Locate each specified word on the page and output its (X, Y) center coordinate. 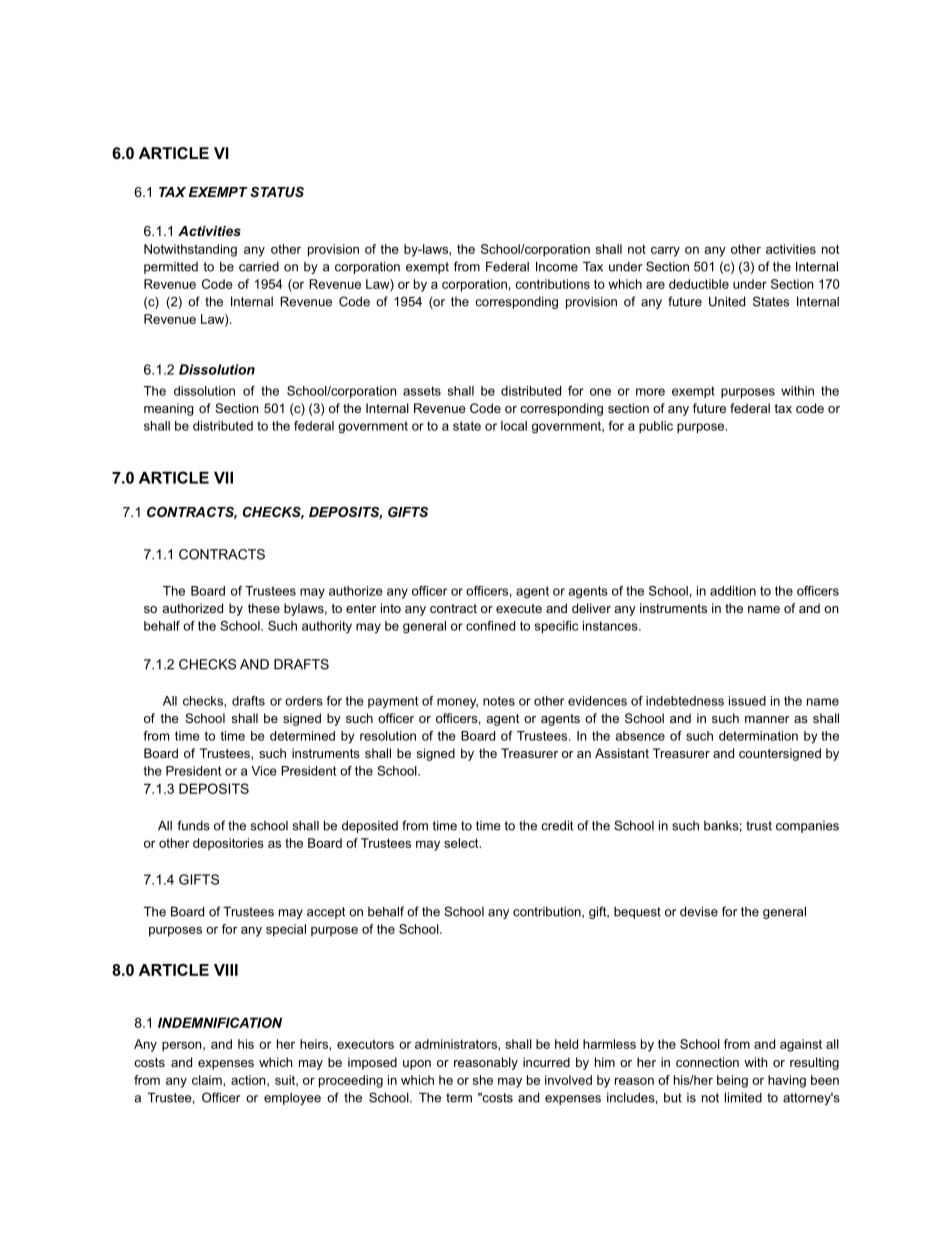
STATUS (277, 192)
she (483, 1080)
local (514, 426)
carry (665, 251)
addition (733, 591)
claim (208, 1080)
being (732, 1081)
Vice (264, 771)
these (264, 608)
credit (557, 825)
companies (807, 827)
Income (557, 266)
